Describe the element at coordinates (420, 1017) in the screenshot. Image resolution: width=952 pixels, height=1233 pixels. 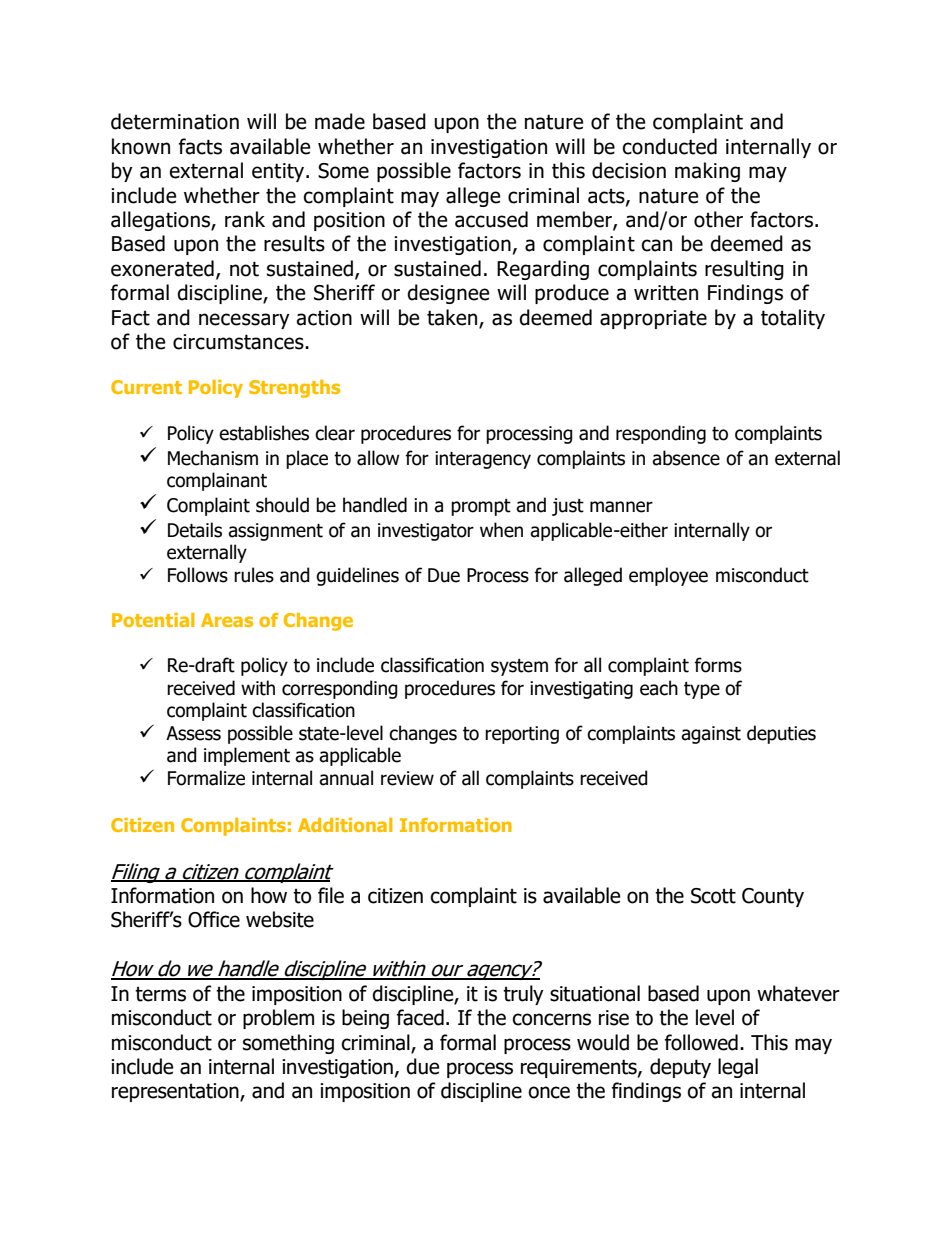
I see `faced` at that location.
